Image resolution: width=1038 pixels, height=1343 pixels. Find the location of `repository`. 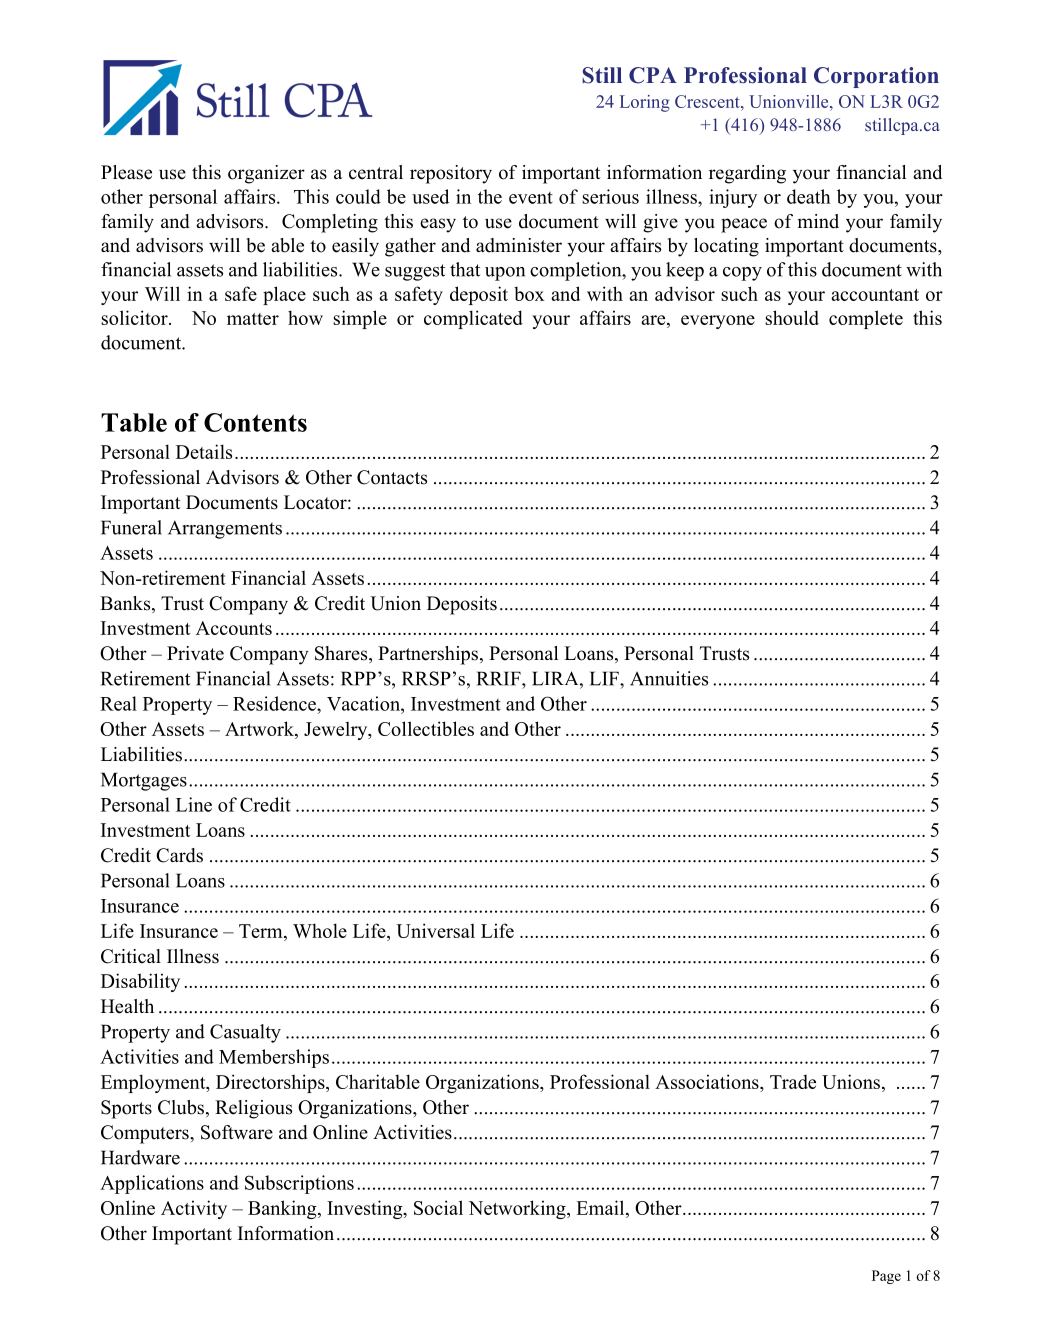

repository is located at coordinates (451, 174).
